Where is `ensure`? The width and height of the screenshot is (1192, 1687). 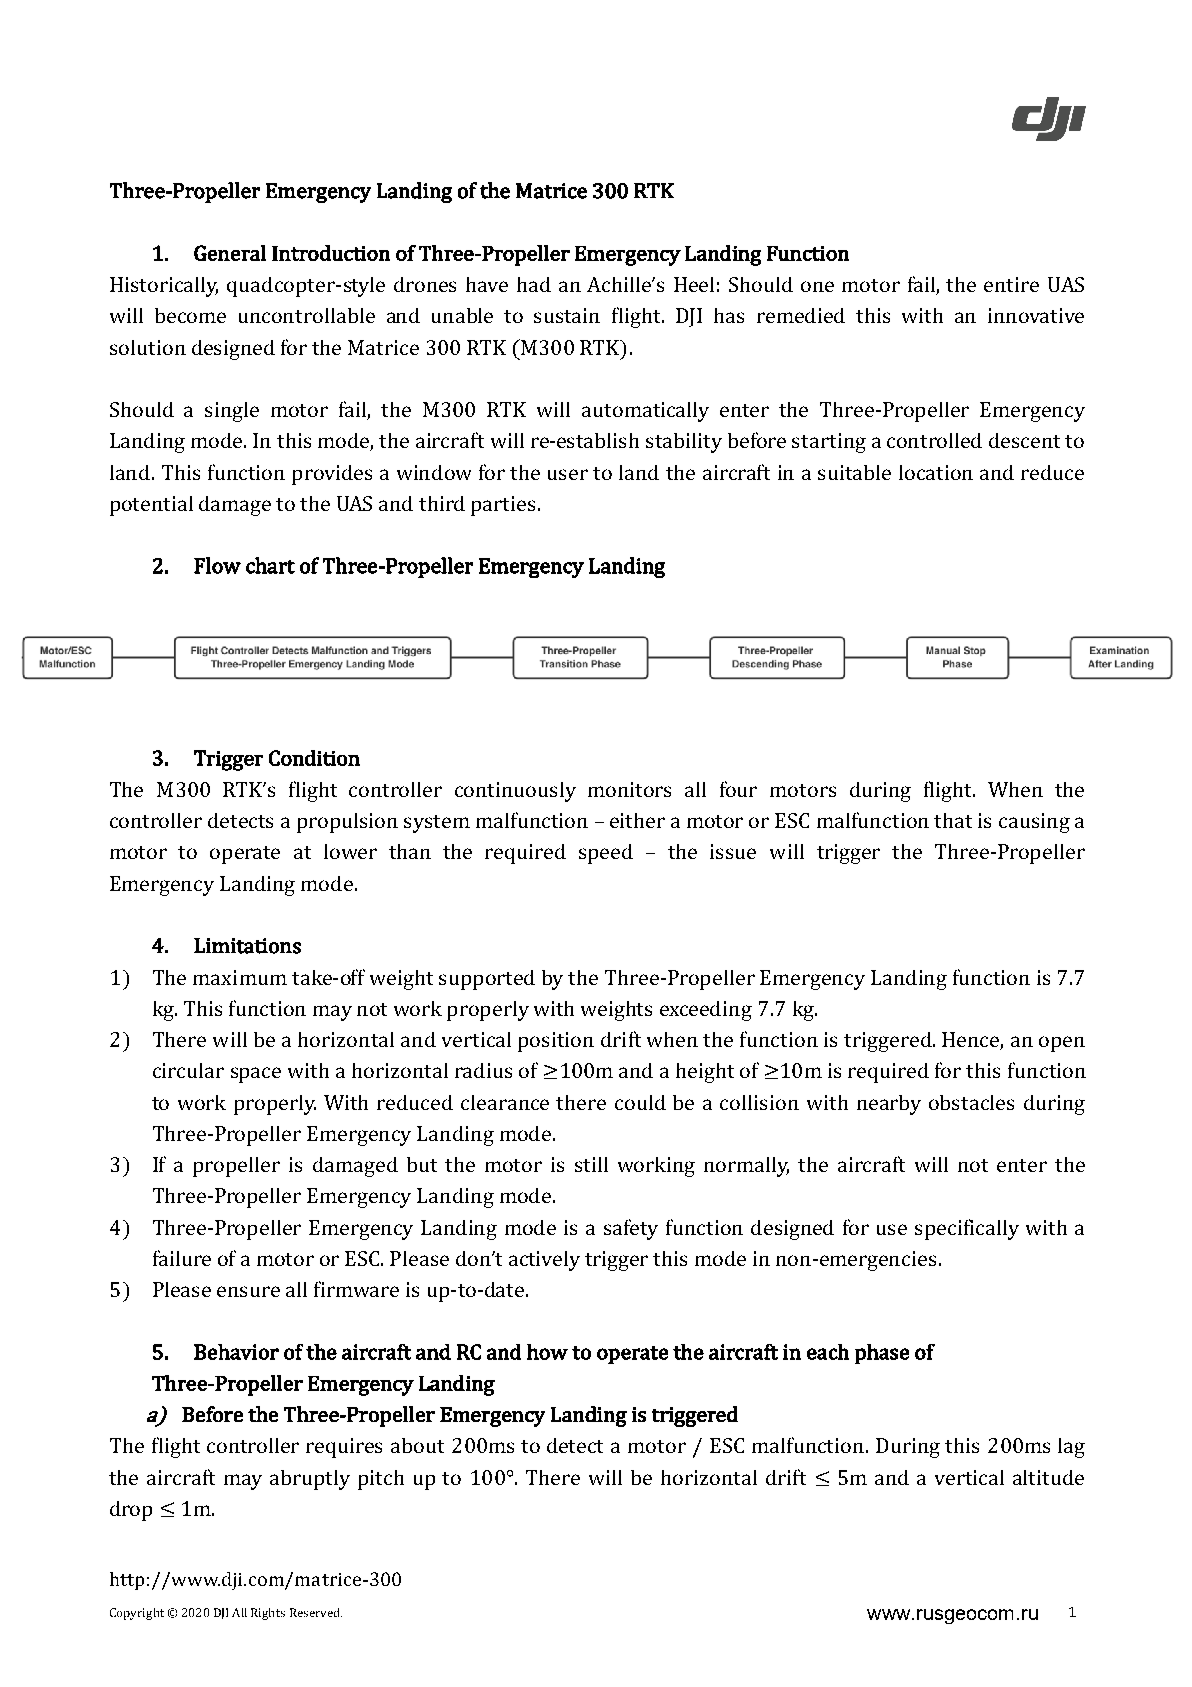
ensure is located at coordinates (248, 1291).
